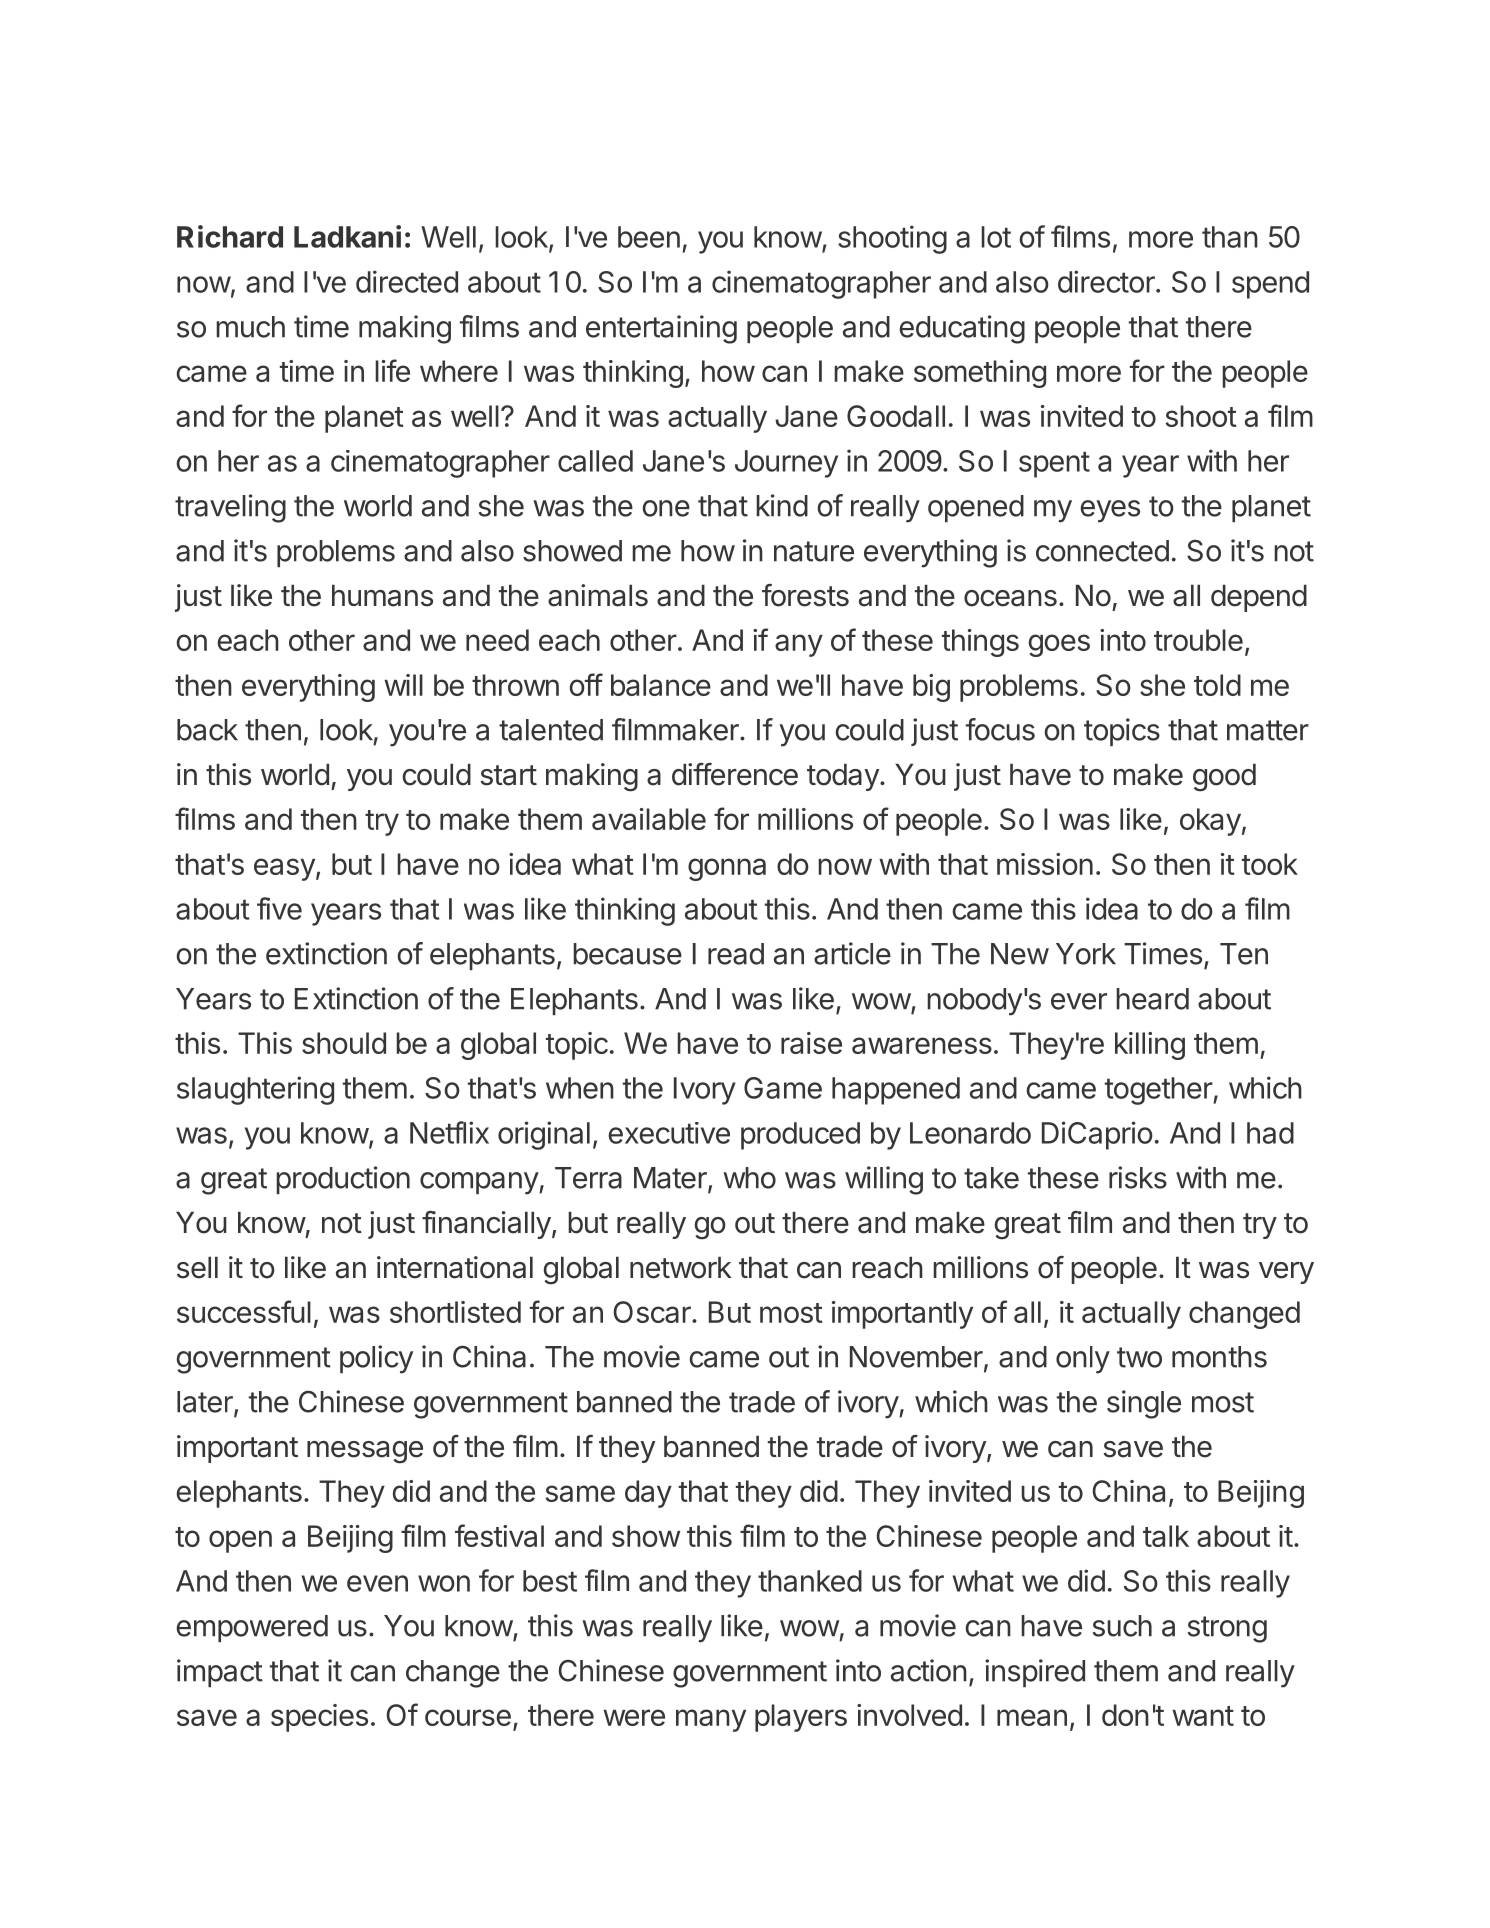  I want to click on single, so click(1144, 1404).
